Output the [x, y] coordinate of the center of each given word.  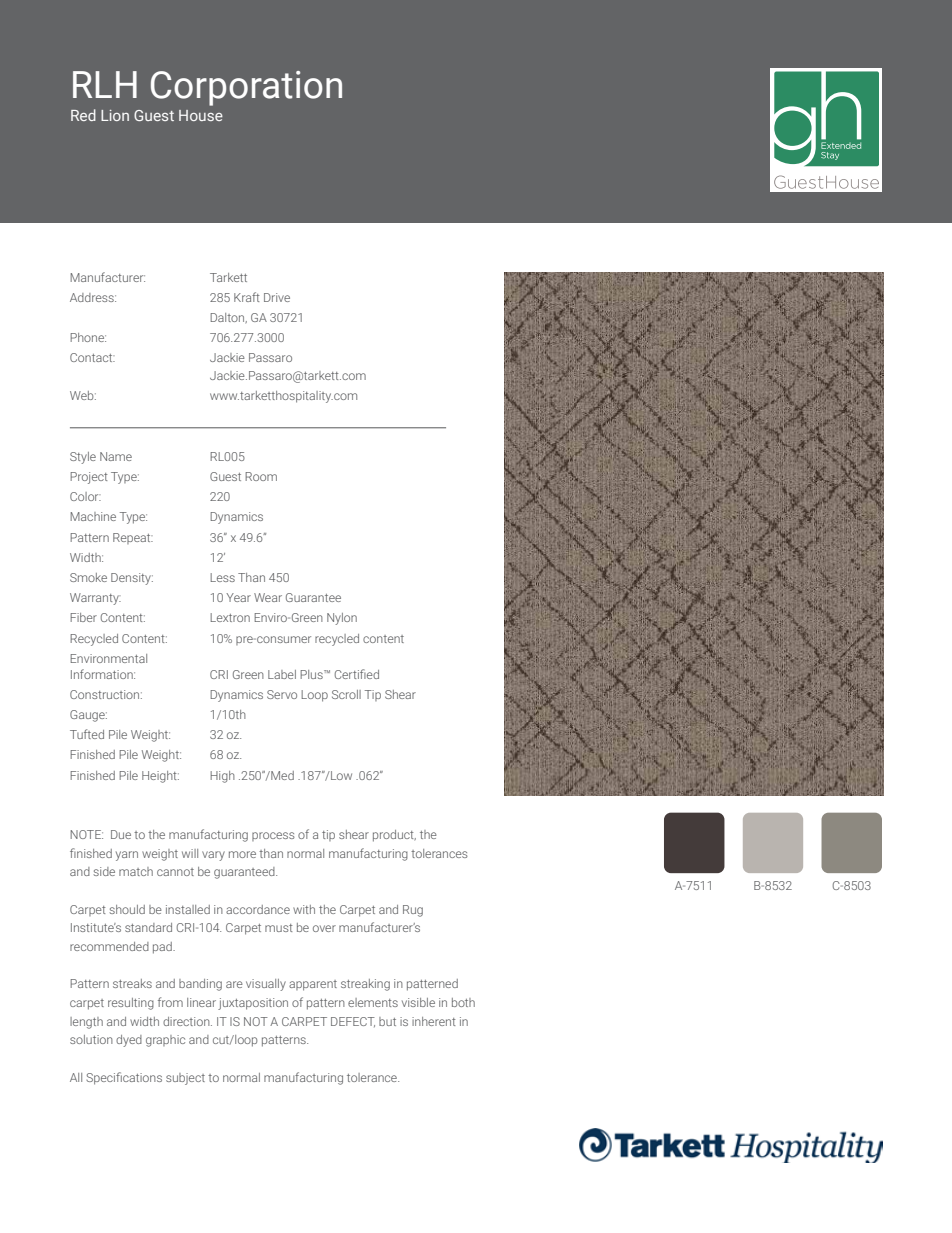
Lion [115, 115]
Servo [282, 694]
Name [116, 456]
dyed [129, 1041]
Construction [106, 694]
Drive [277, 297]
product [394, 836]
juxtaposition [253, 1004]
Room [261, 476]
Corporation [246, 88]
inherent [434, 1021]
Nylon [342, 619]
